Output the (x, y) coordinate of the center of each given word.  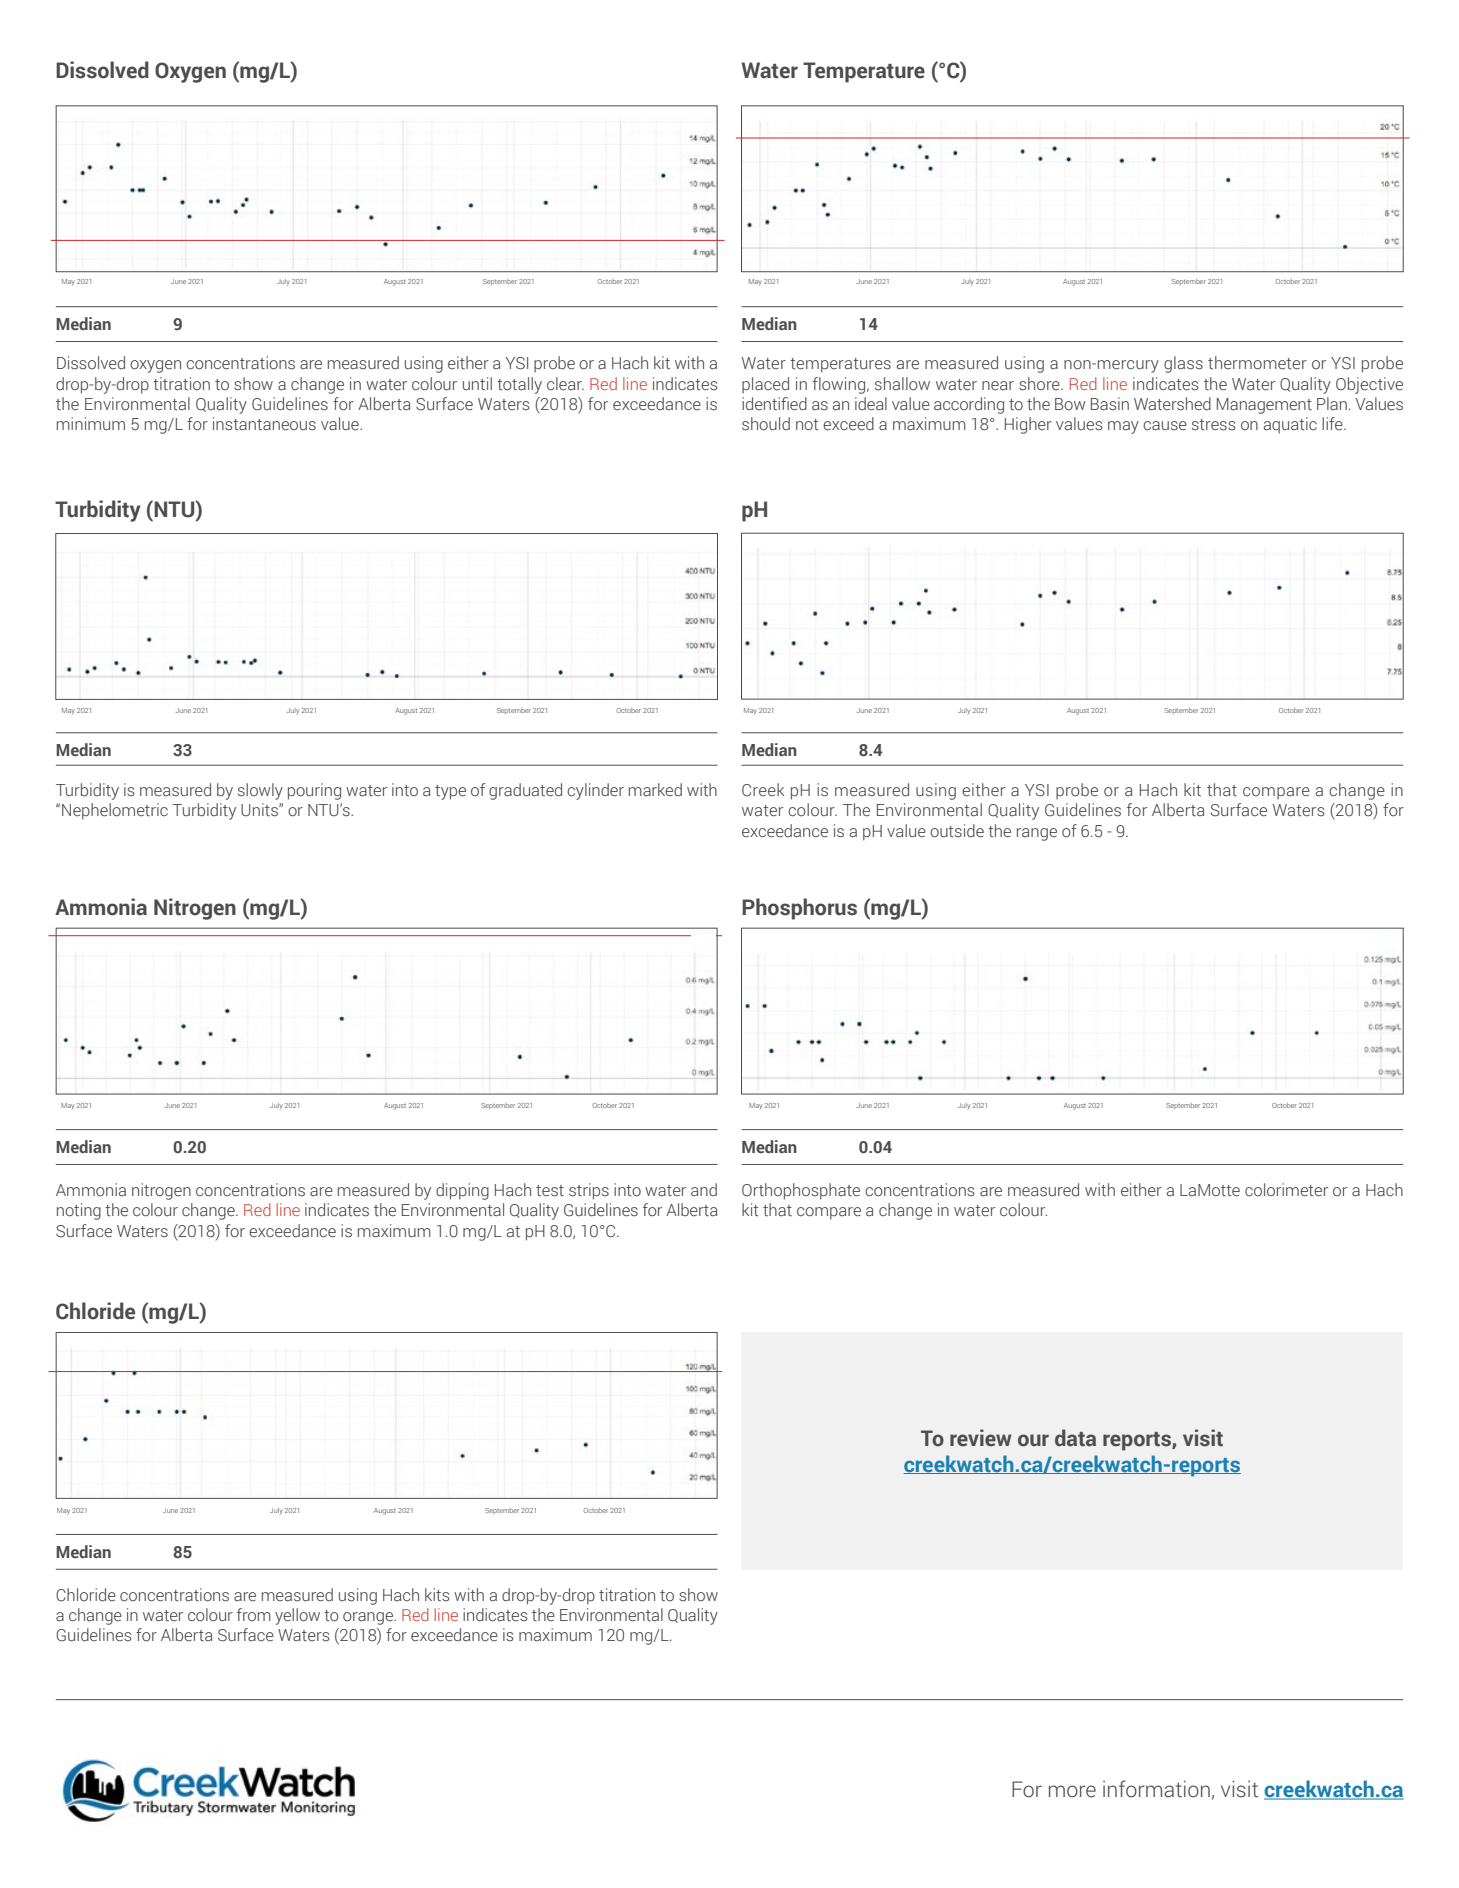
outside (957, 831)
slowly (260, 791)
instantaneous (264, 424)
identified (774, 404)
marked (655, 790)
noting (79, 1211)
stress (1213, 425)
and (704, 1189)
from (254, 1614)
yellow (297, 1616)
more (1072, 1791)
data (1075, 1438)
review (981, 1438)
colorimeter (1286, 1190)
